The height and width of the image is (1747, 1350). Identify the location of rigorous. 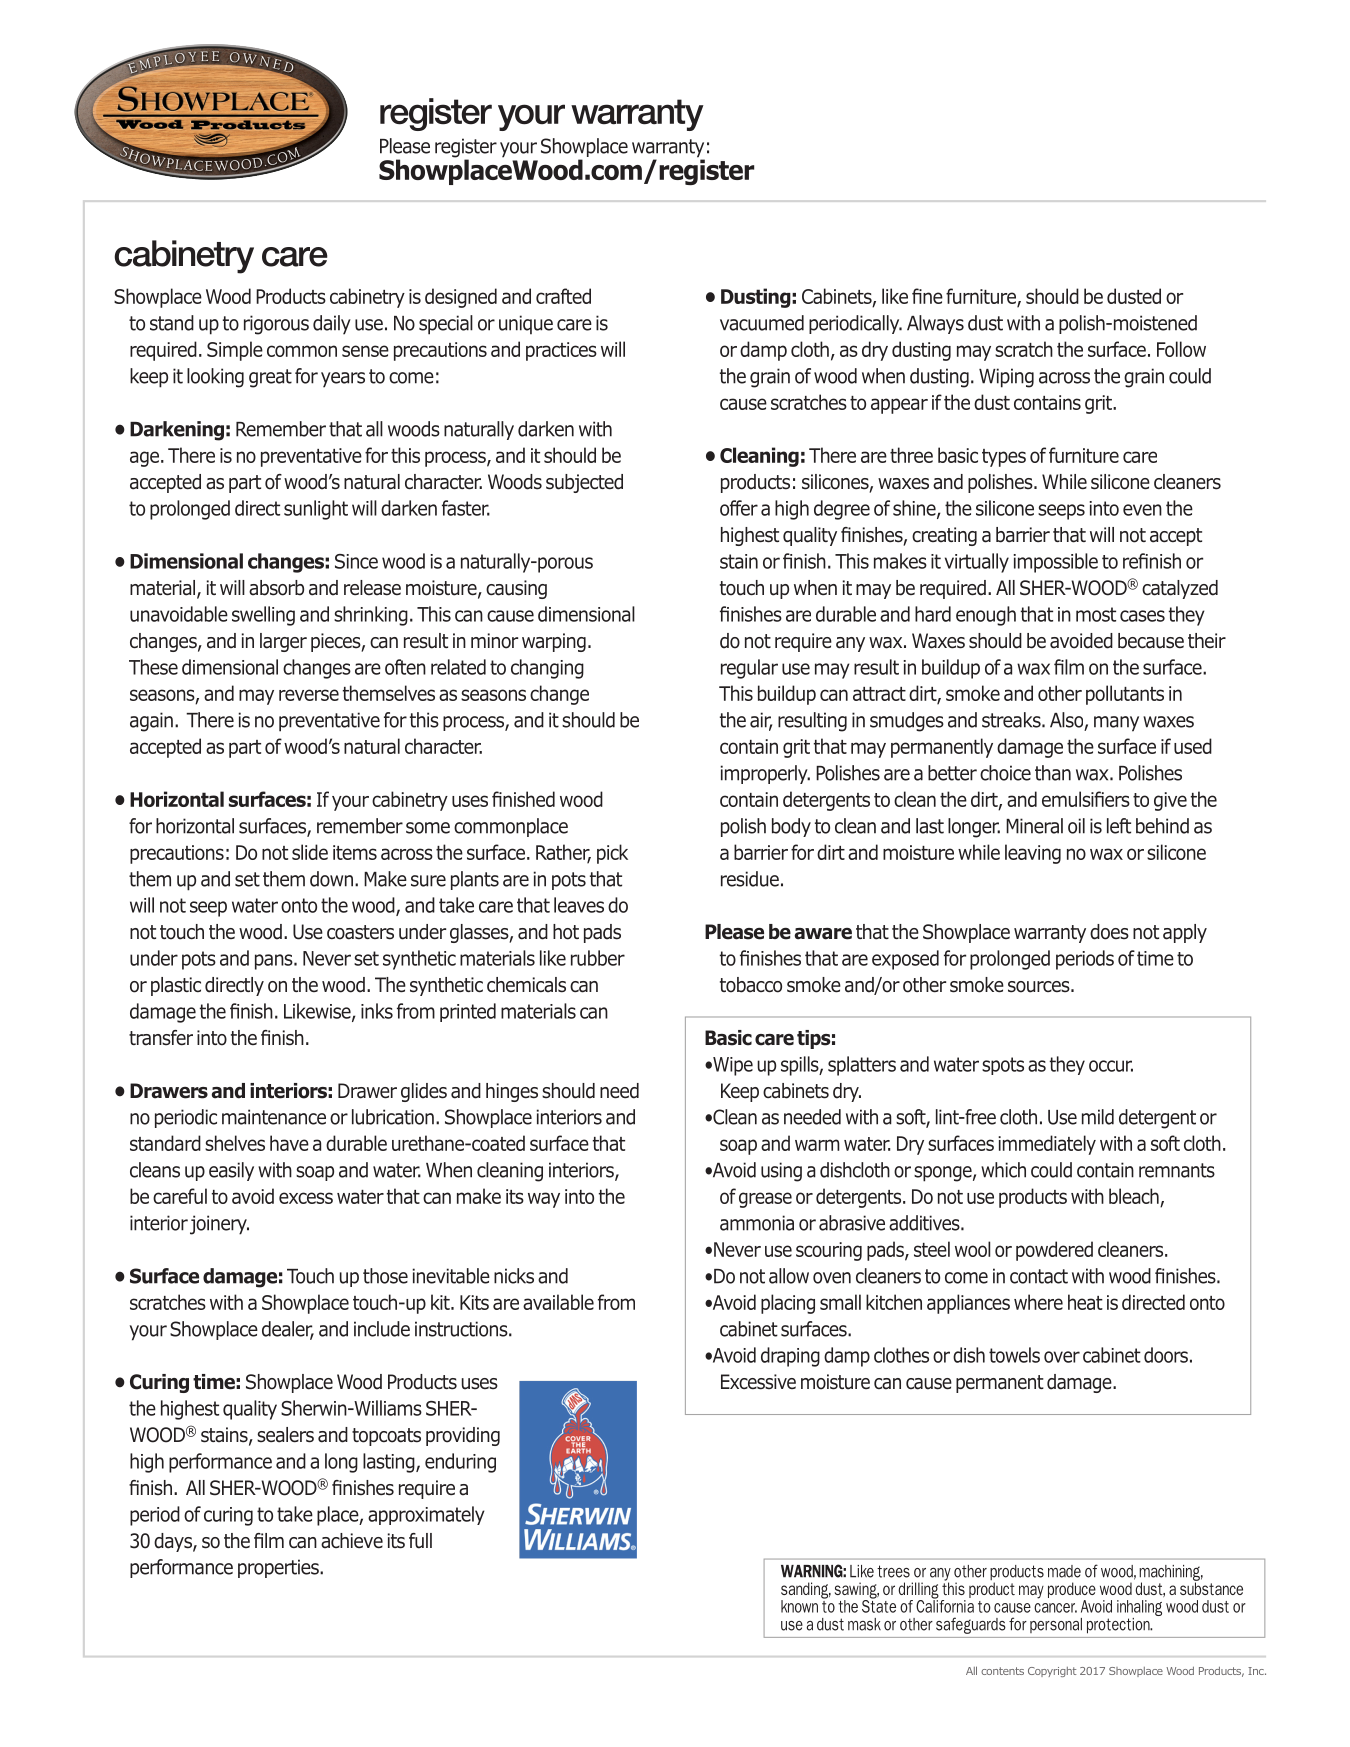
(276, 325).
